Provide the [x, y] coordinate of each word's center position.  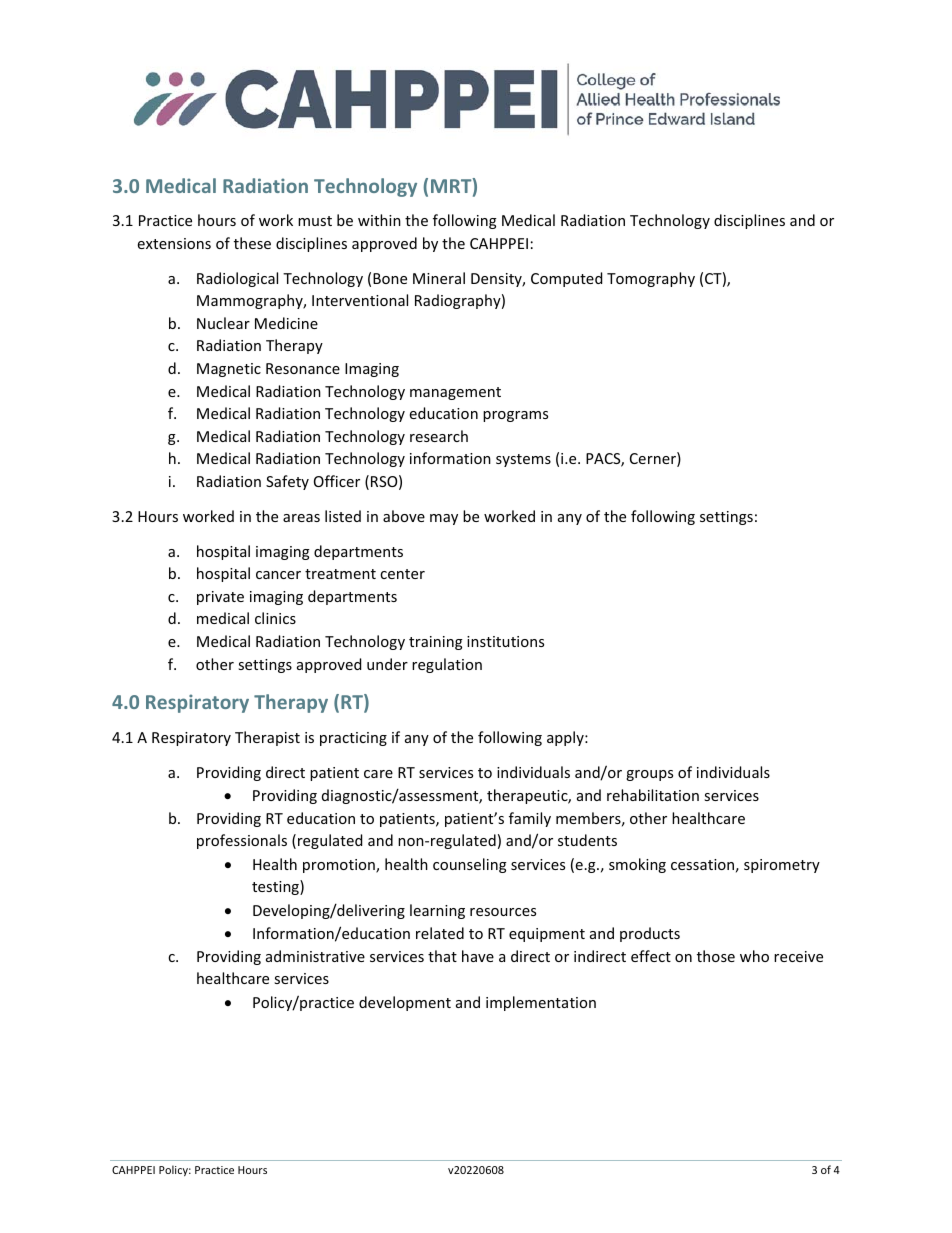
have [478, 956]
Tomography [651, 279]
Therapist [267, 738]
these [252, 243]
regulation [447, 665]
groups [649, 775]
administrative [315, 956]
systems [523, 460]
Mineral [439, 278]
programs [515, 416]
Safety [287, 482]
